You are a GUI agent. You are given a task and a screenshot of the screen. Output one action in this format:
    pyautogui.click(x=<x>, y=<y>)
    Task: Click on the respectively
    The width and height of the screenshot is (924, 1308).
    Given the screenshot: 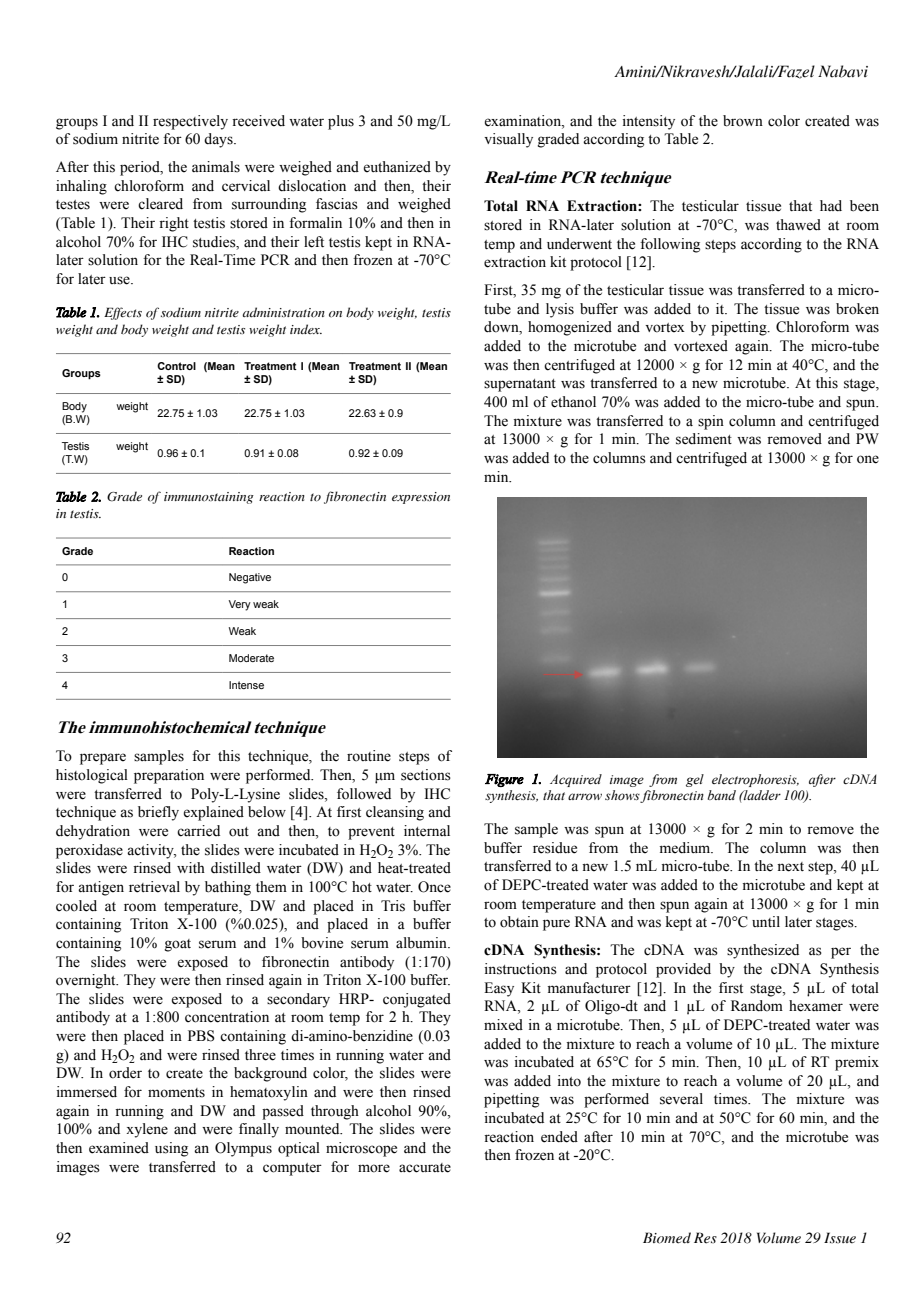 What is the action you would take?
    pyautogui.click(x=190, y=122)
